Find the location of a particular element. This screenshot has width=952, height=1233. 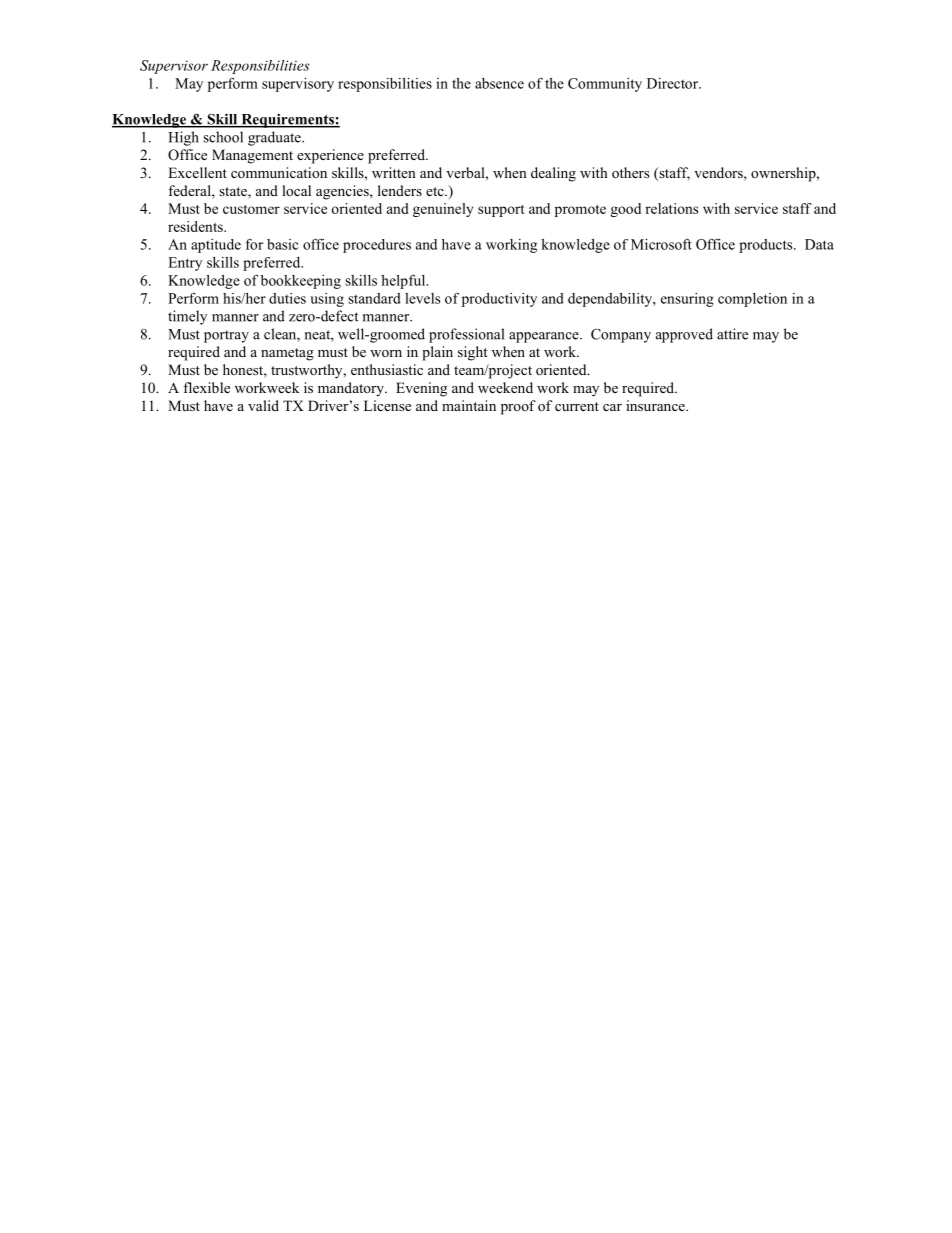

completion is located at coordinates (752, 300).
